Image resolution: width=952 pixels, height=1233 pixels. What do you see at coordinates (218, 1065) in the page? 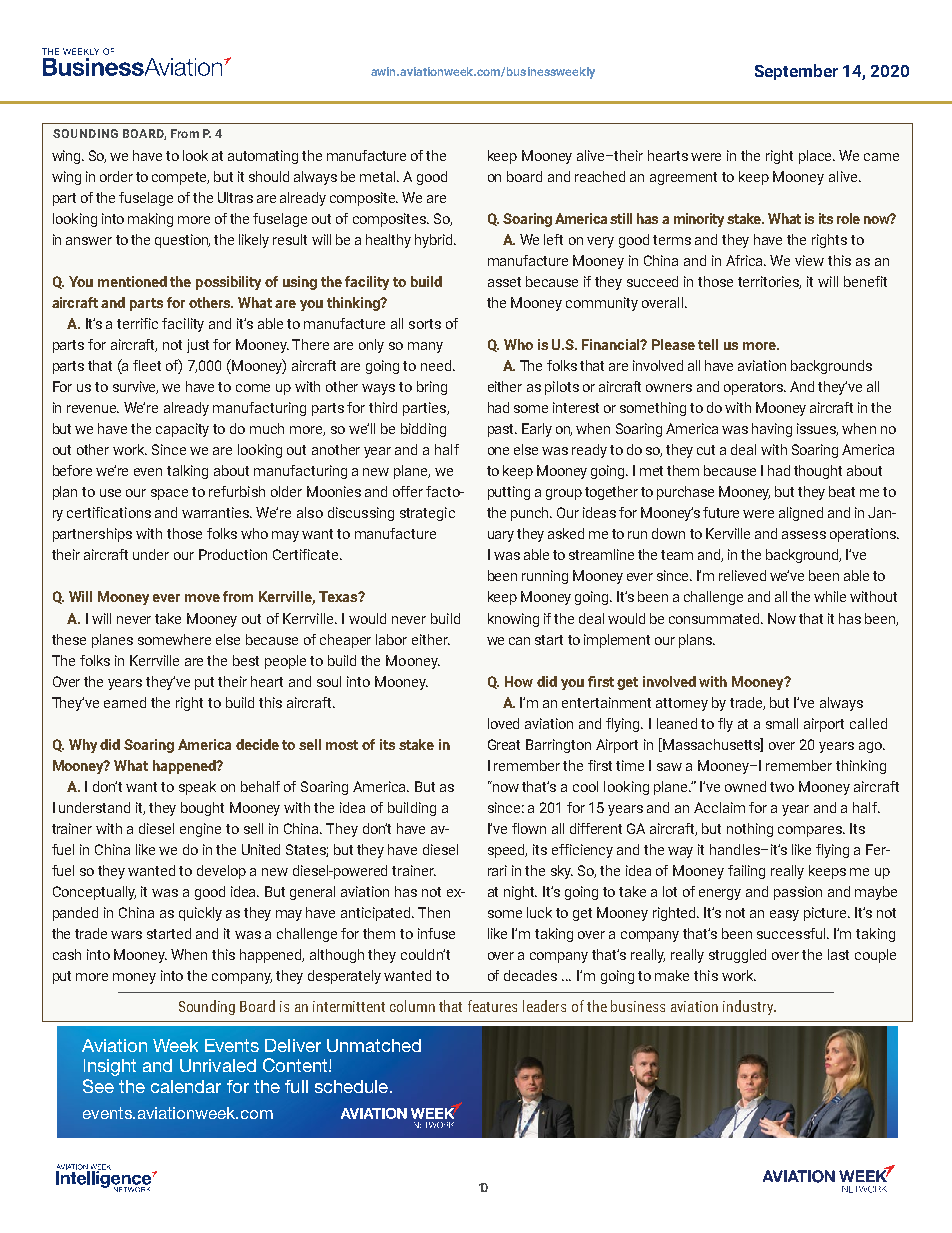
I see `Unrivaled` at bounding box center [218, 1065].
